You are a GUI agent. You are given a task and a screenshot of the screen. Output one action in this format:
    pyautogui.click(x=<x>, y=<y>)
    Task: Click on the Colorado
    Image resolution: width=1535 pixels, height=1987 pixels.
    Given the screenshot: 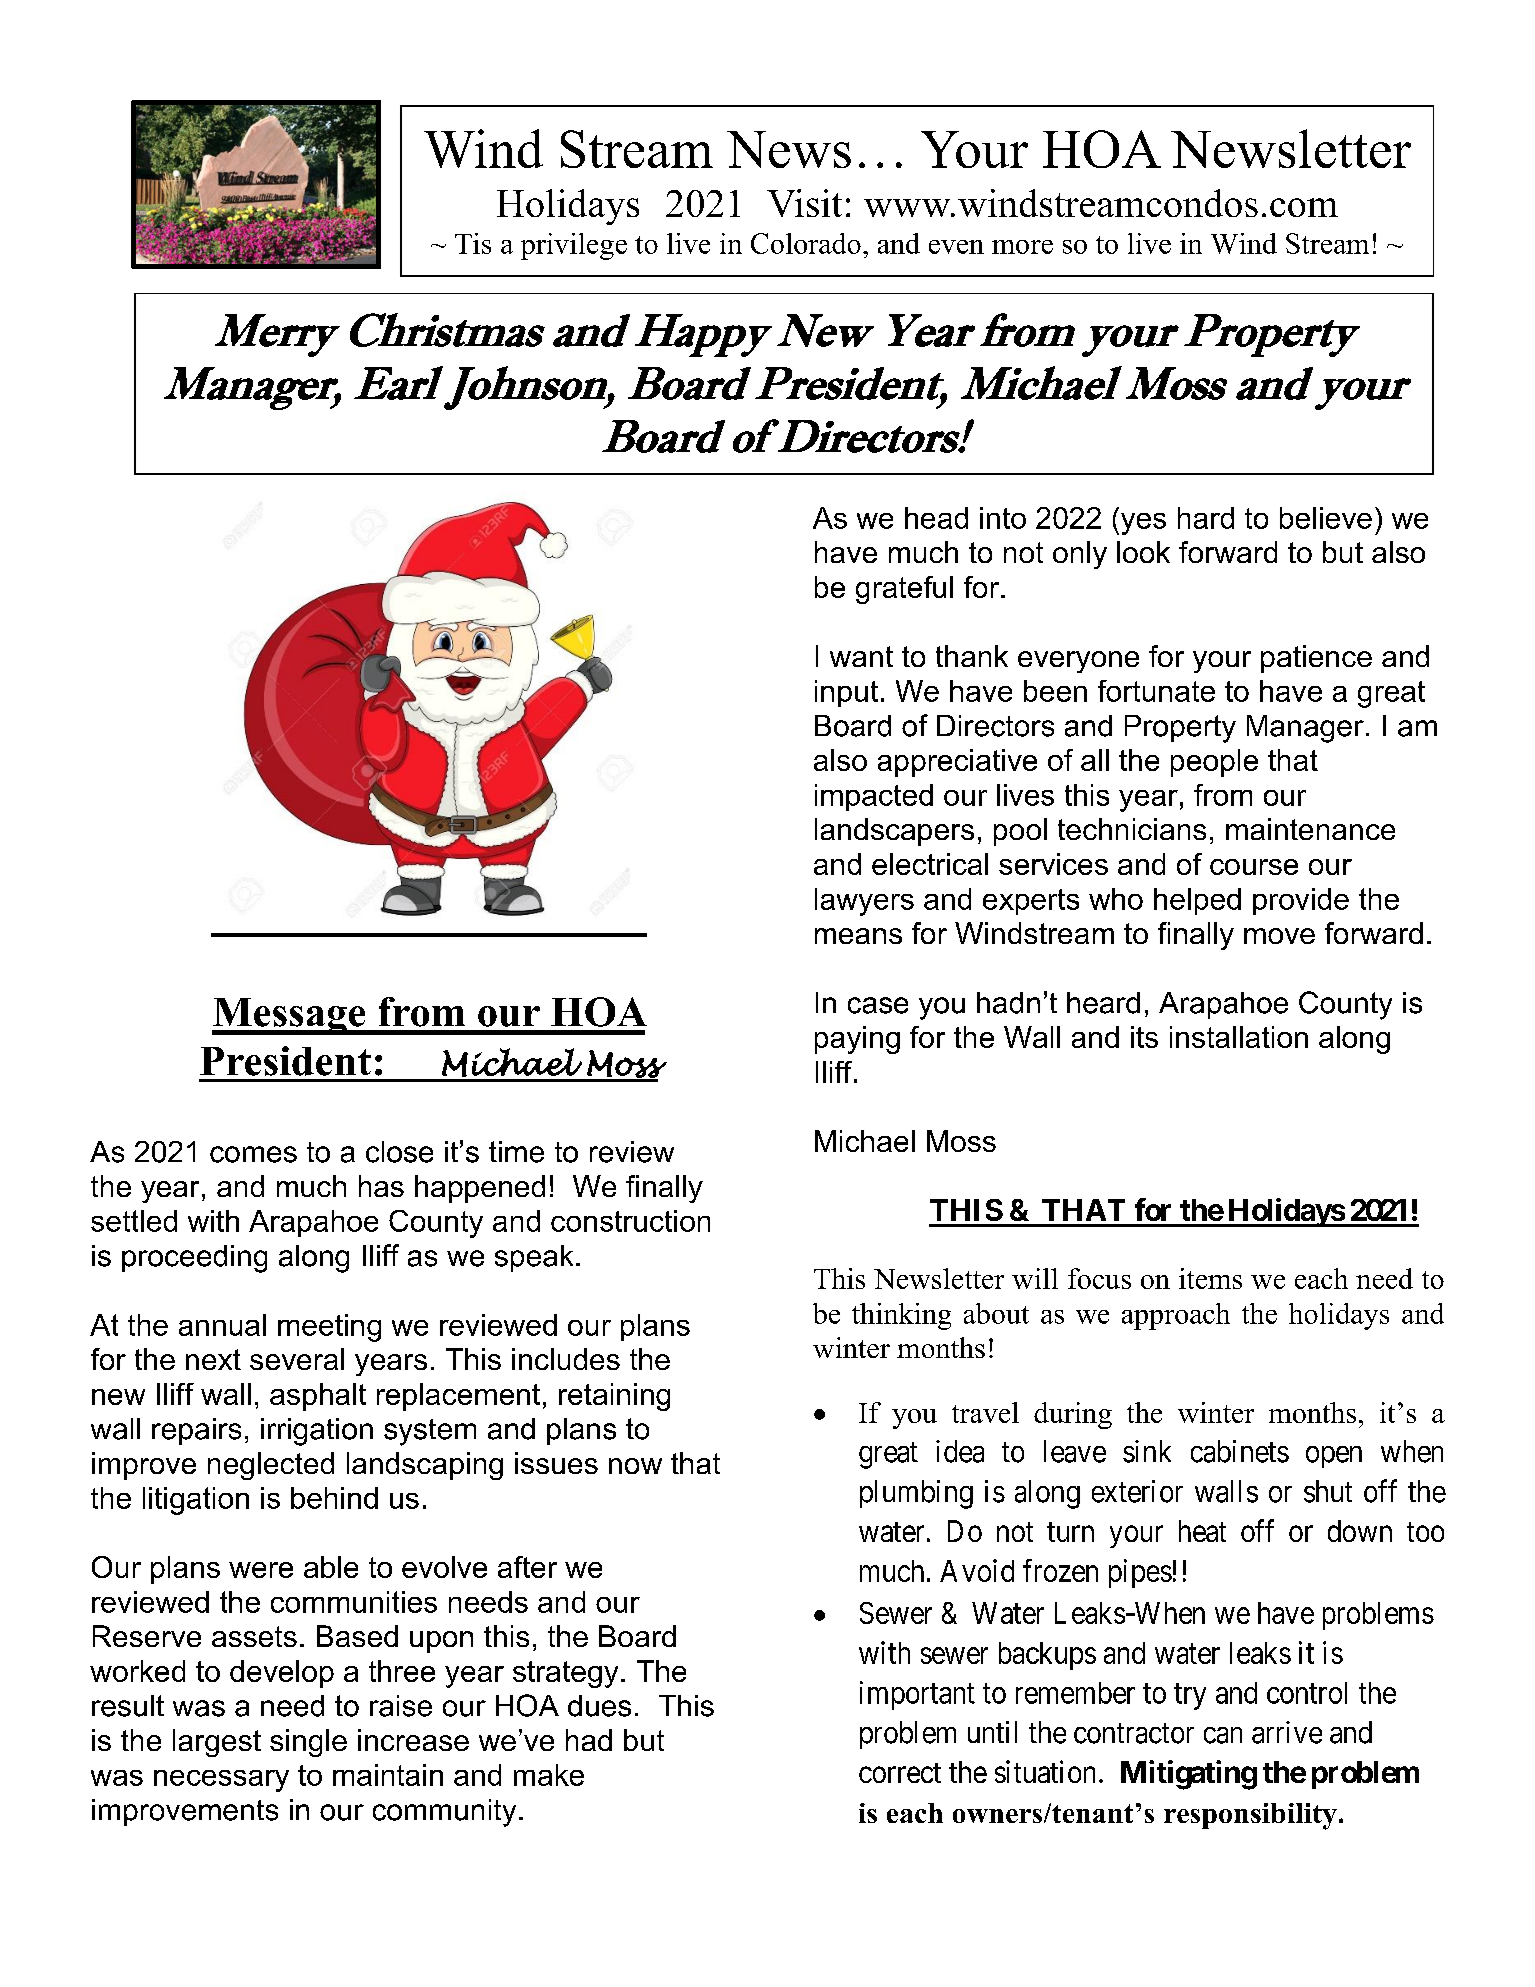 What is the action you would take?
    pyautogui.click(x=806, y=243)
